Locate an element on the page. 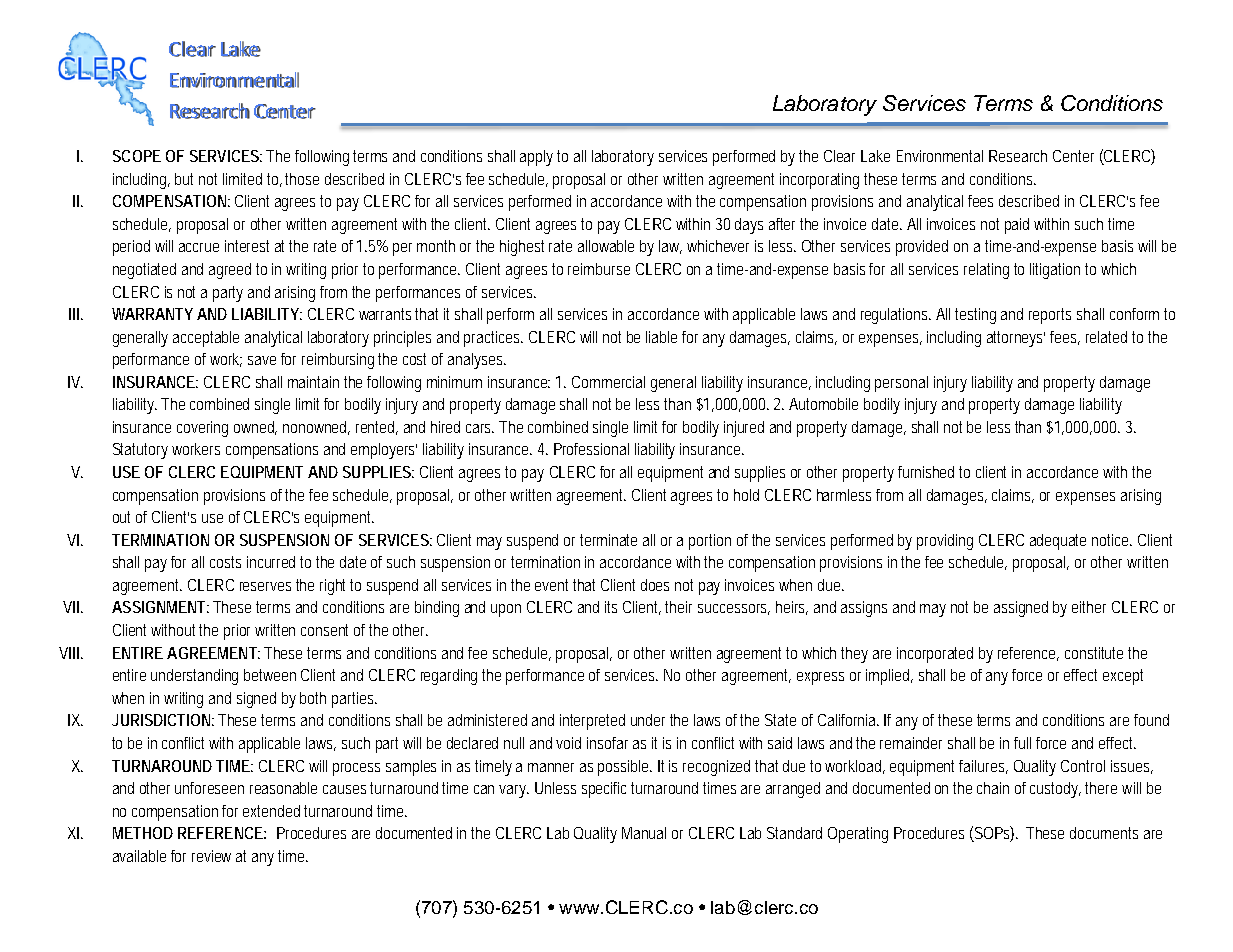  Manual is located at coordinates (644, 833).
